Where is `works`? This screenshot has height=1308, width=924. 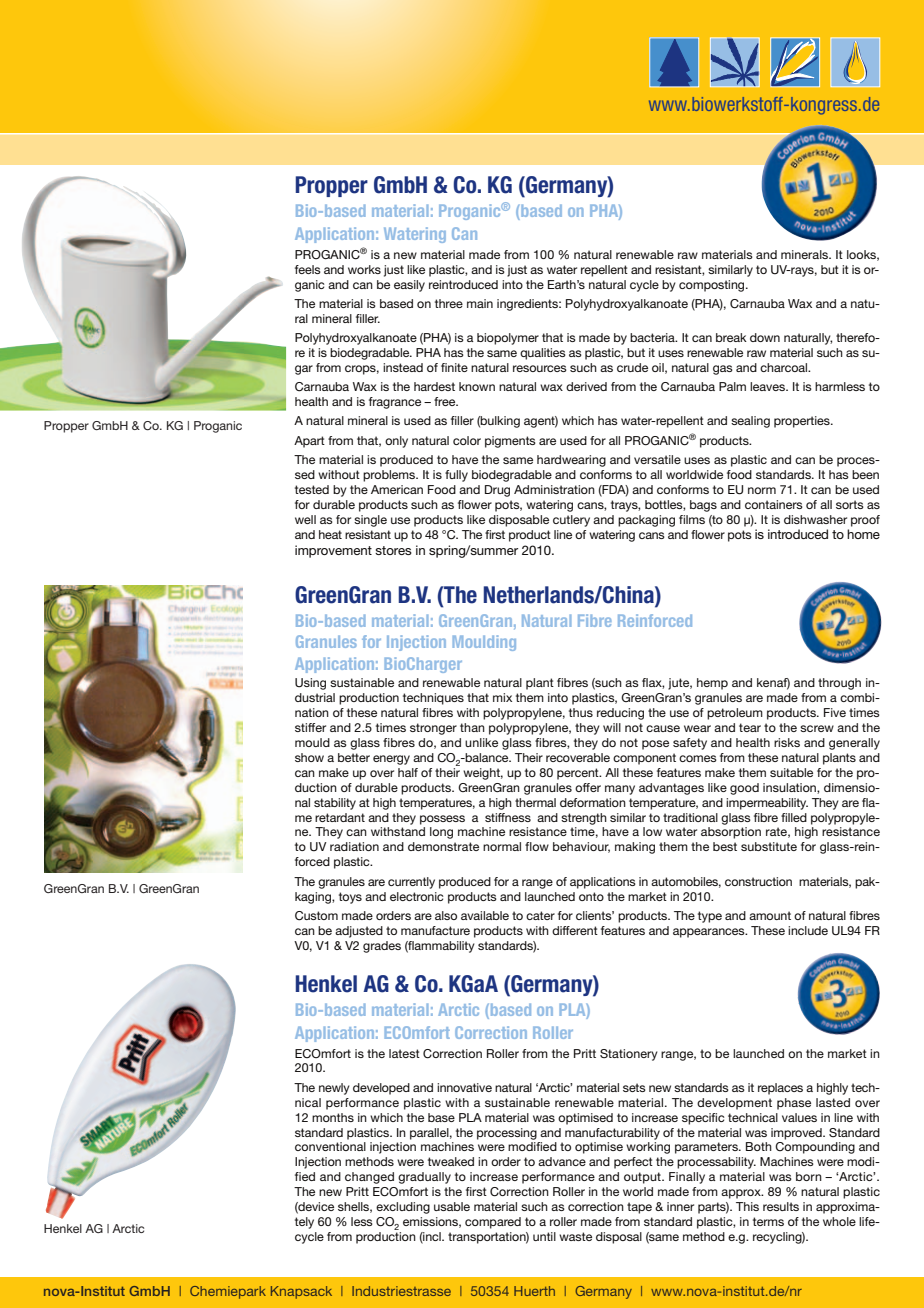 works is located at coordinates (364, 269).
